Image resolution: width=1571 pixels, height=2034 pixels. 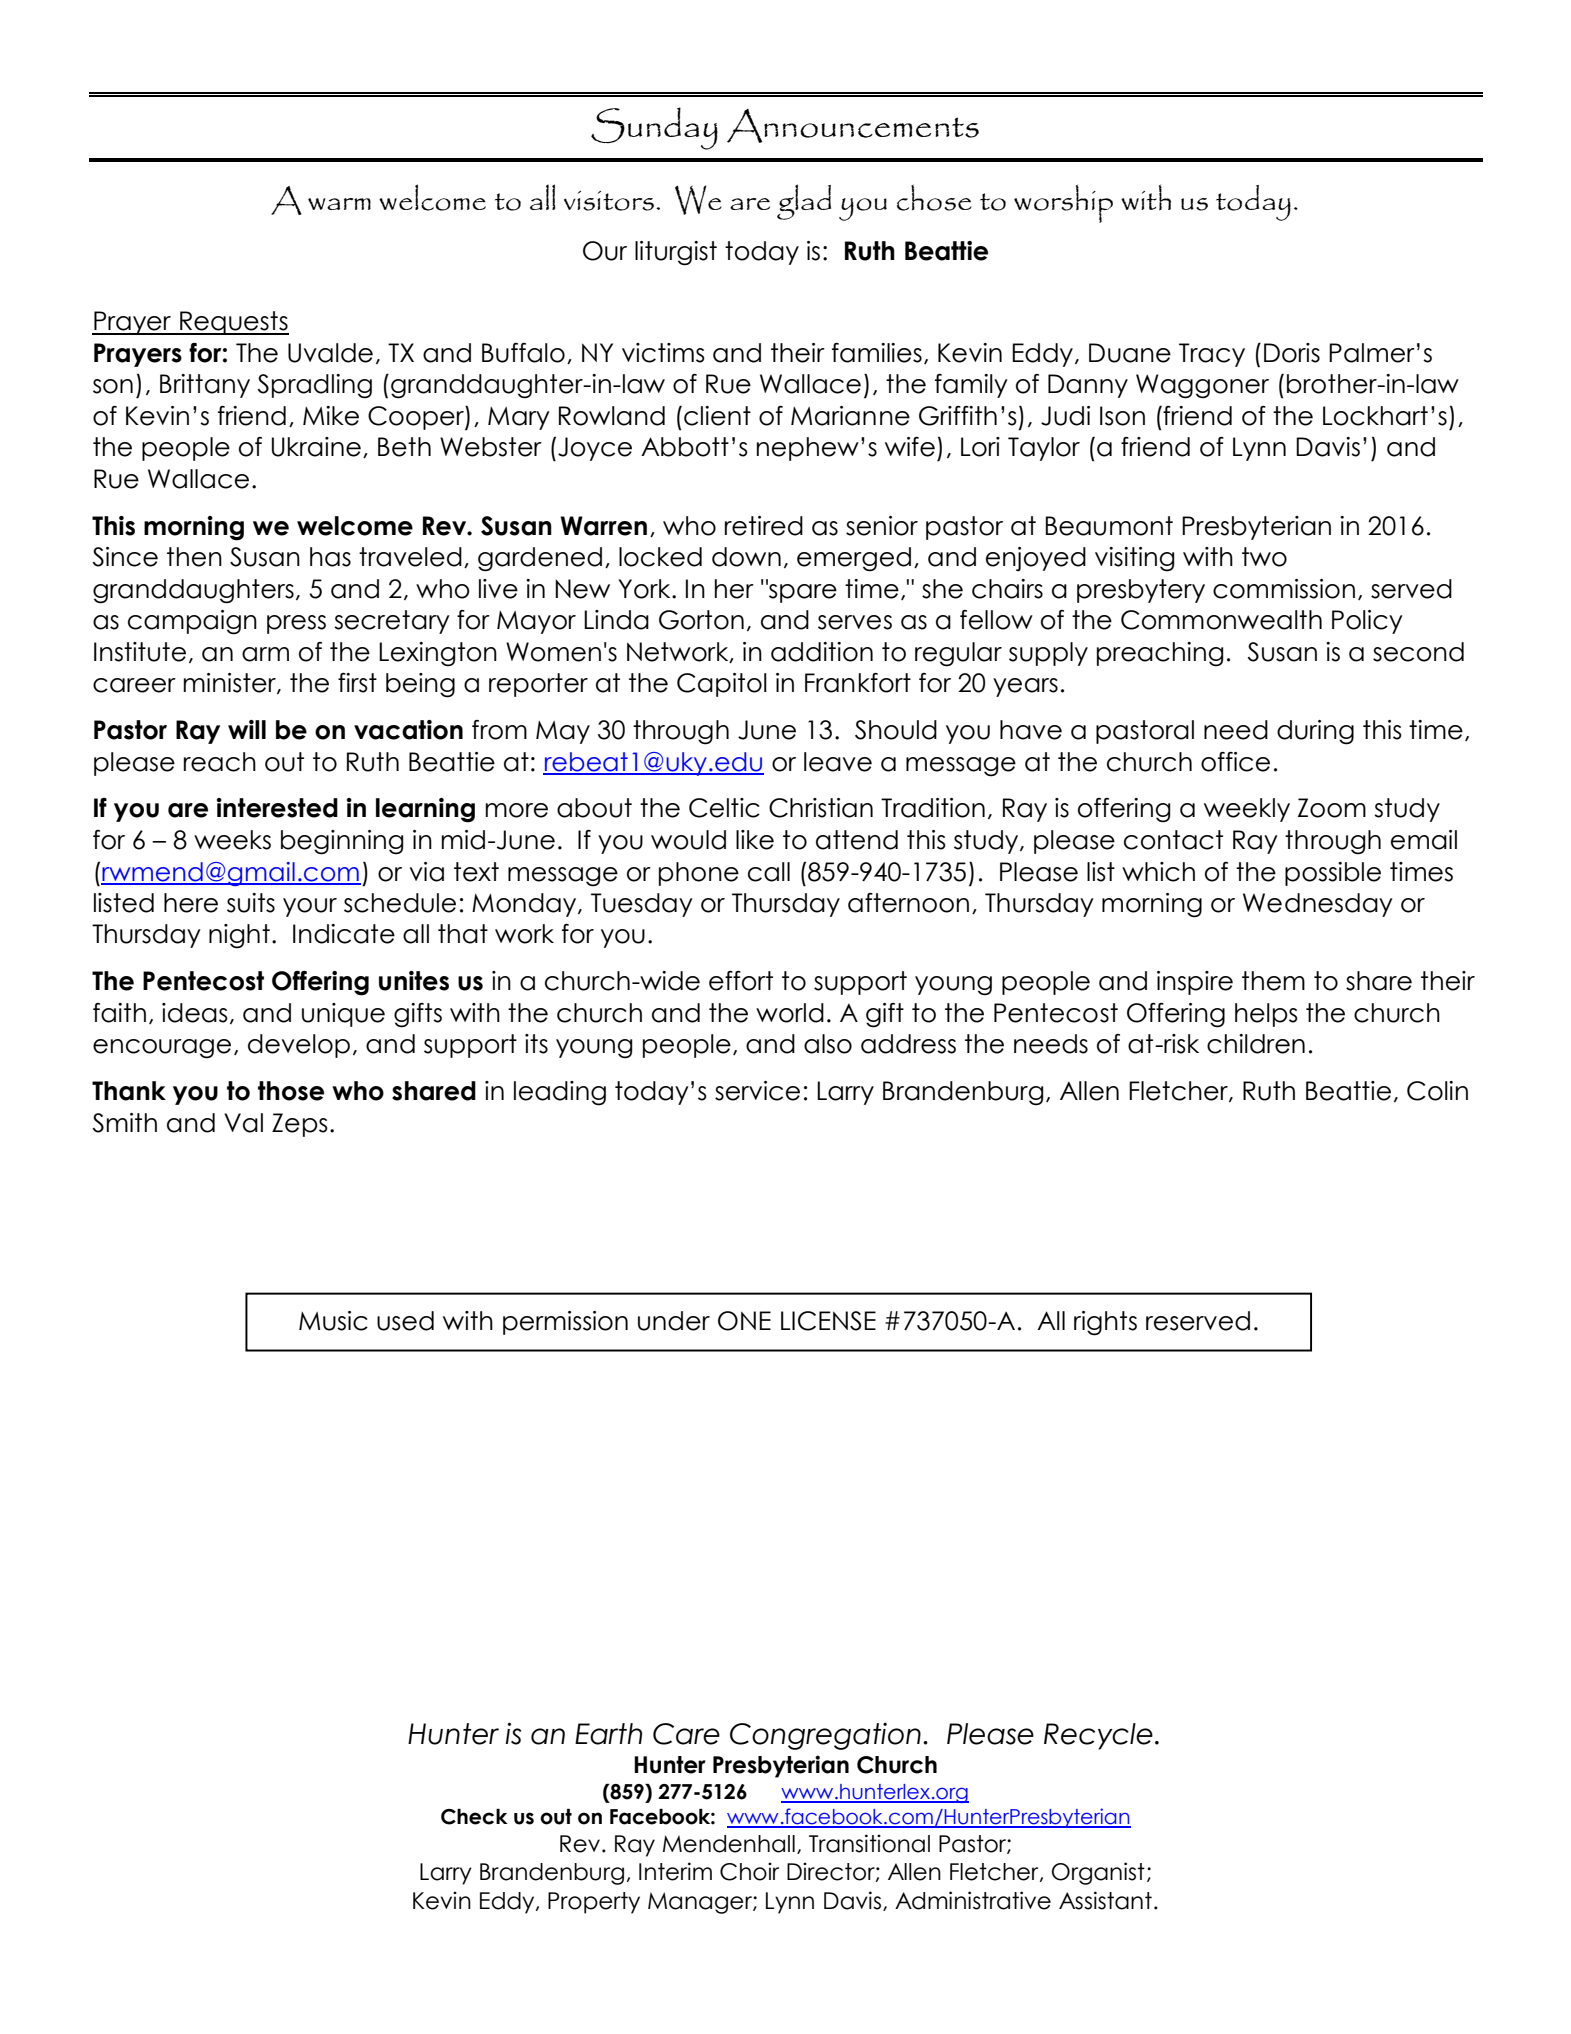 What do you see at coordinates (333, 1321) in the image?
I see `Music` at bounding box center [333, 1321].
